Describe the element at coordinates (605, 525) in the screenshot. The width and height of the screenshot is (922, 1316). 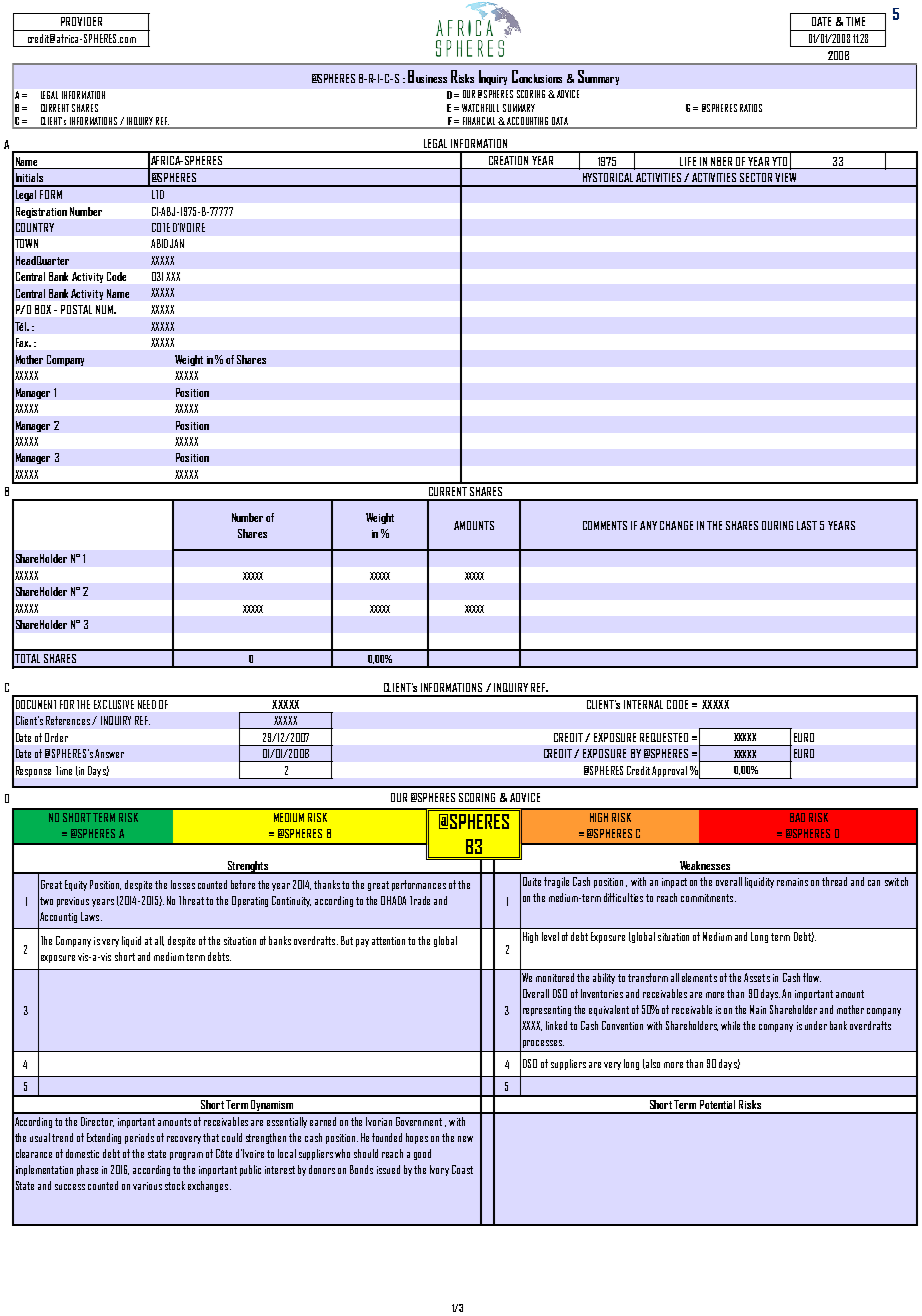
I see `COMMENTS` at that location.
